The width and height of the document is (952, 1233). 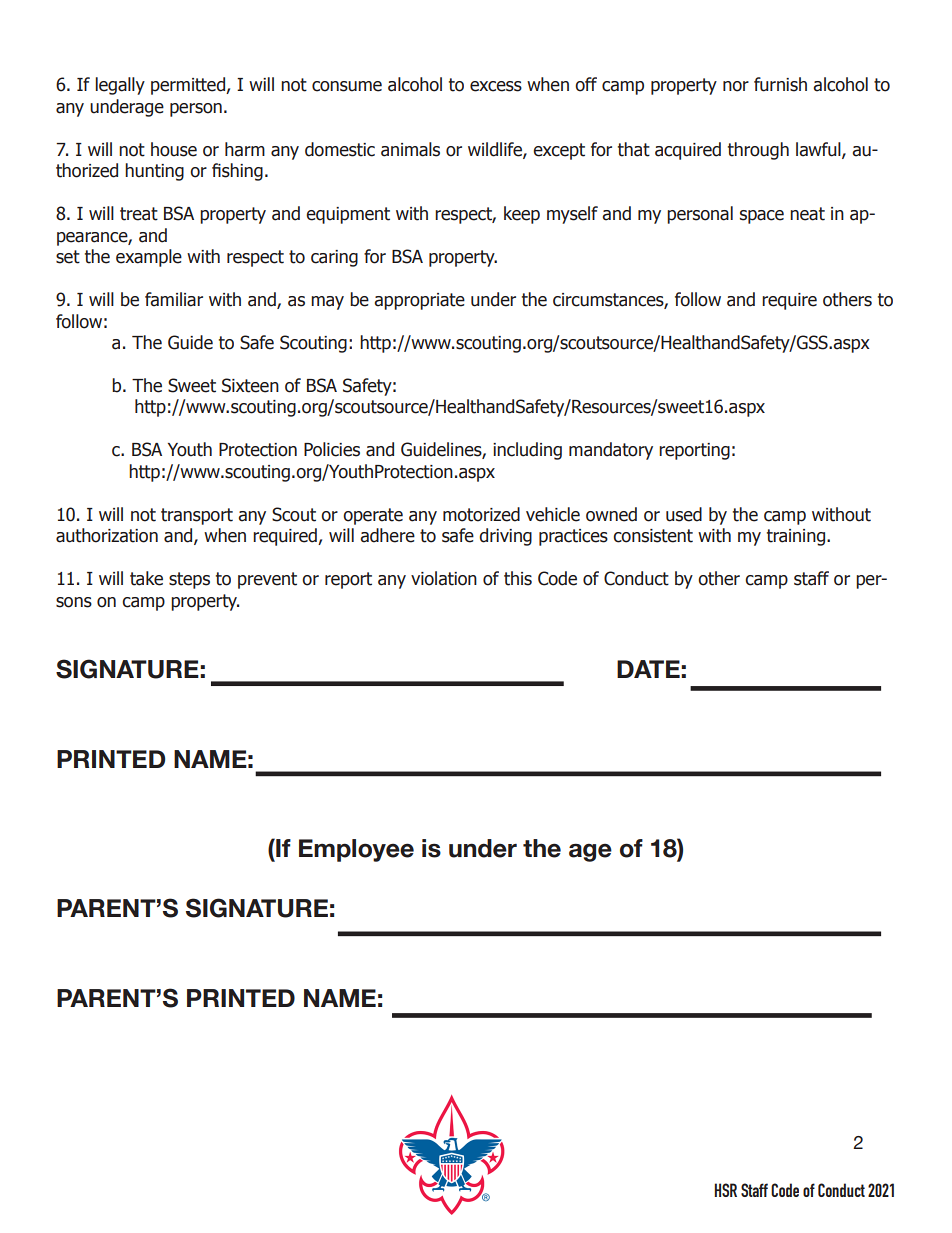 I want to click on Employee, so click(x=356, y=850).
